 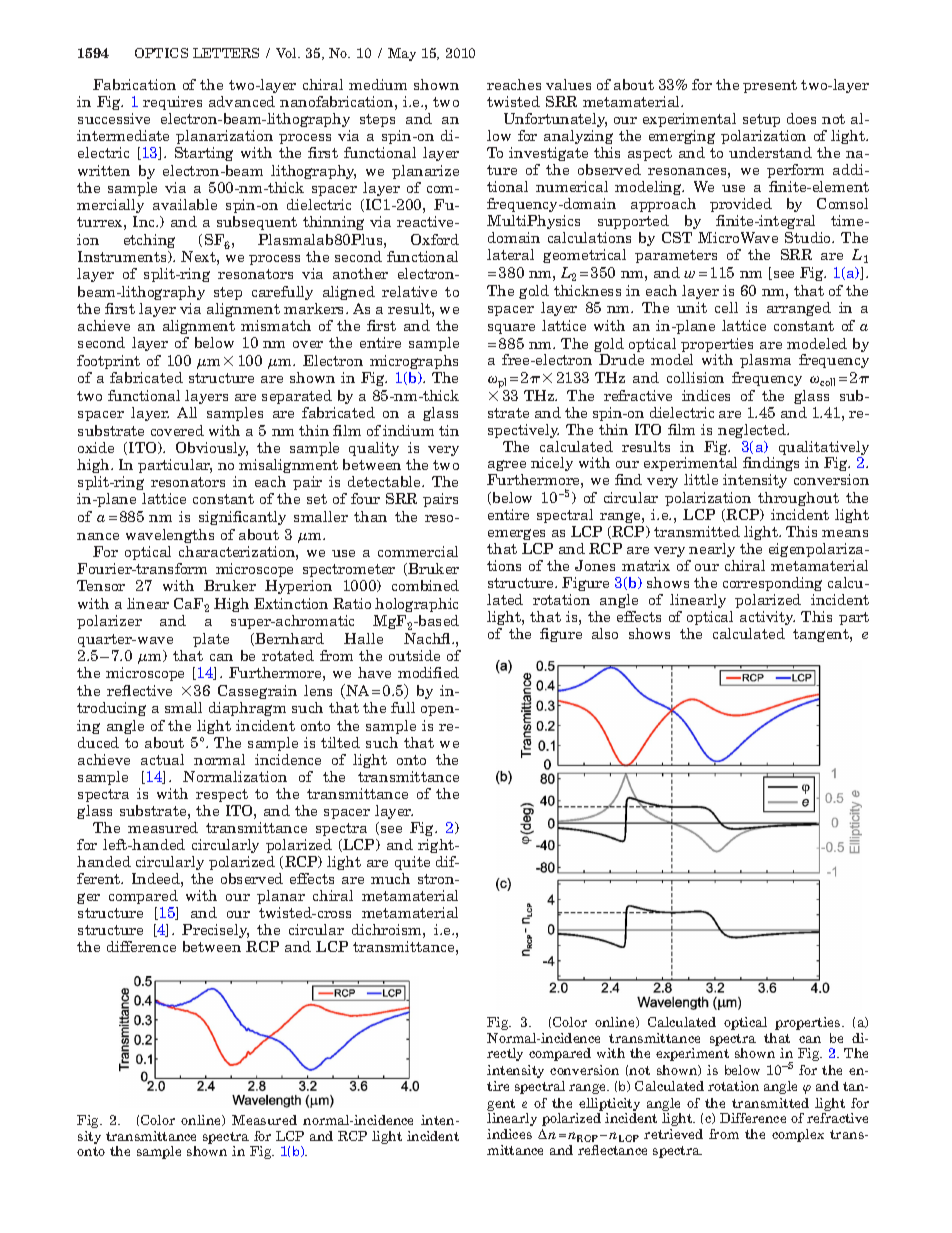 I want to click on present, so click(x=770, y=86).
